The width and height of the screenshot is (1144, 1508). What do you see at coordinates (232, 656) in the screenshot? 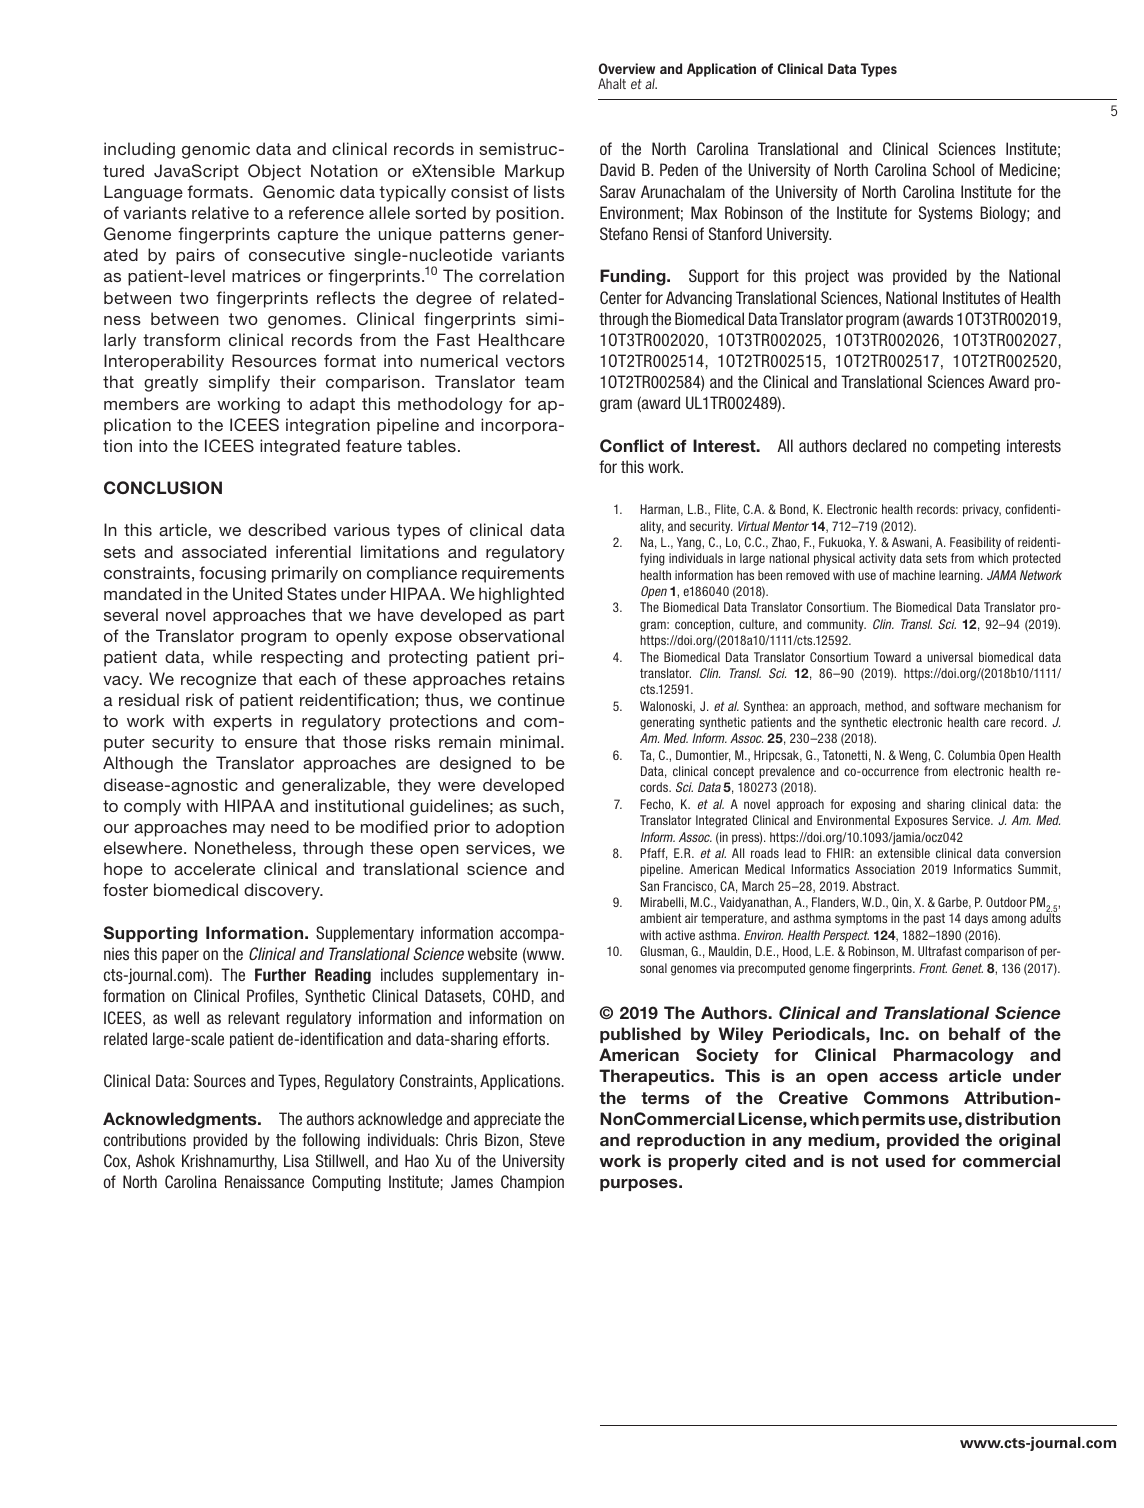
I see `while` at bounding box center [232, 656].
